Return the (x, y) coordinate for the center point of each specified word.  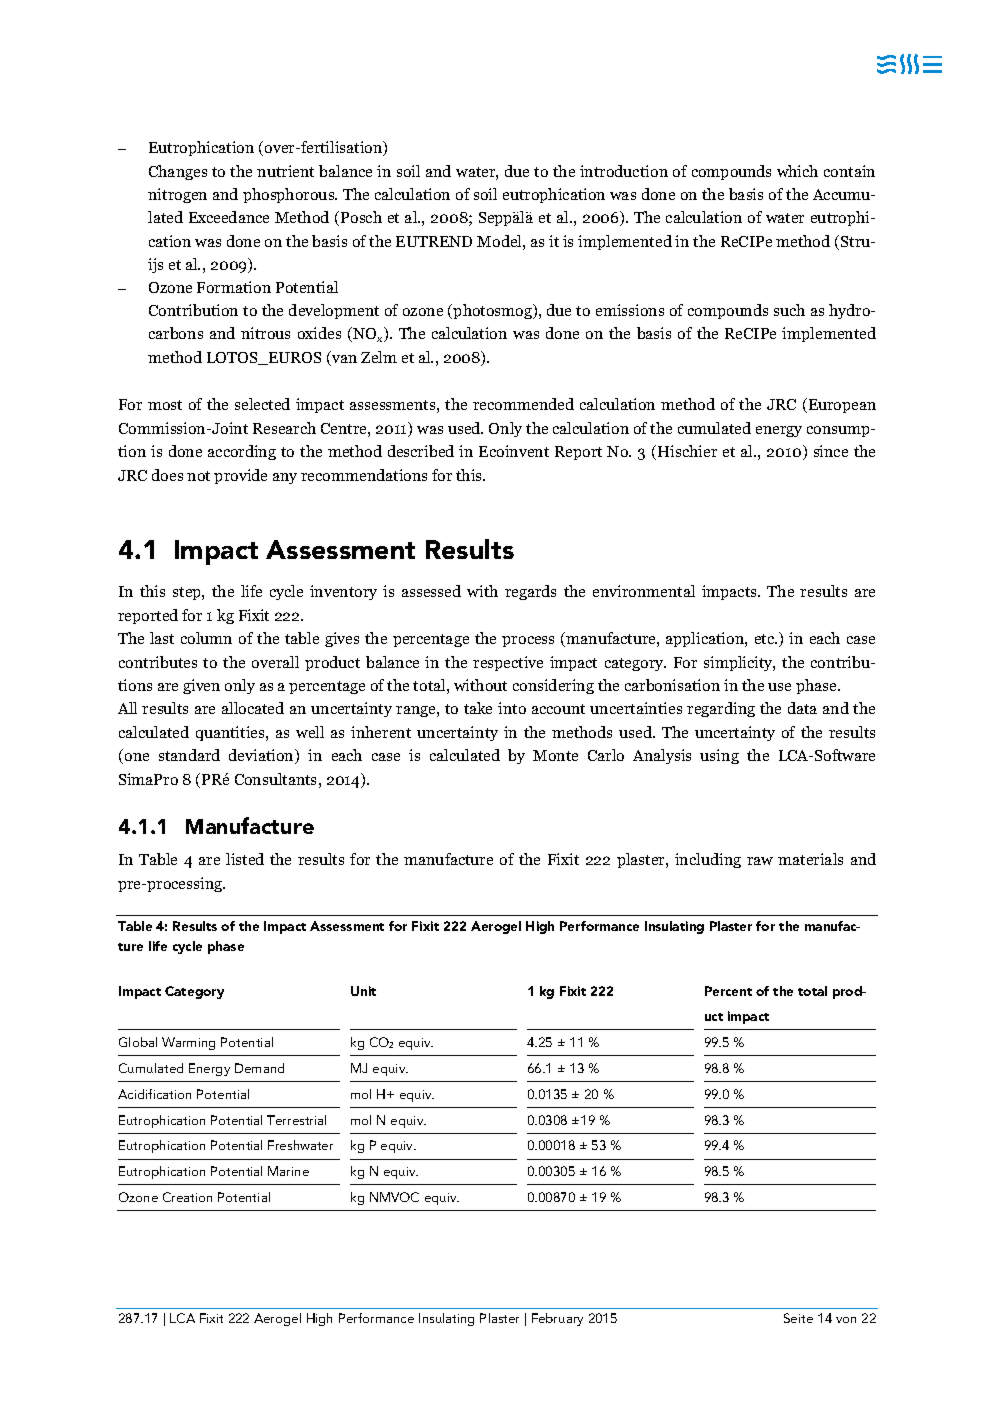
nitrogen (177, 195)
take (478, 708)
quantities (231, 733)
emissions (630, 310)
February (557, 1319)
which (797, 171)
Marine (288, 1171)
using (719, 756)
